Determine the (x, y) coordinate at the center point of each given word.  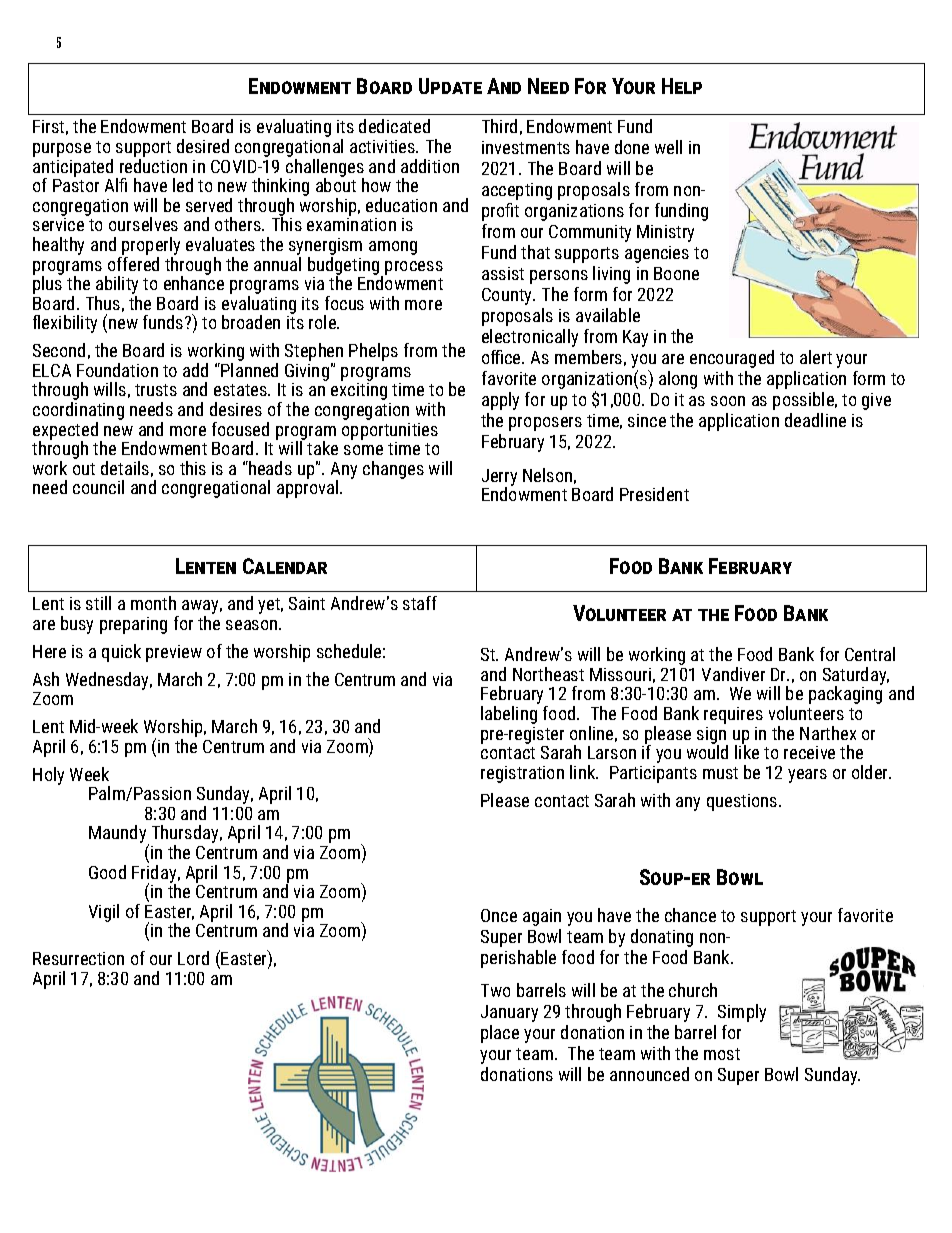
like (747, 751)
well (668, 147)
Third (499, 126)
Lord (193, 958)
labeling (509, 715)
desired (203, 146)
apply (500, 401)
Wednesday (109, 681)
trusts (156, 390)
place (500, 1034)
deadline (815, 420)
